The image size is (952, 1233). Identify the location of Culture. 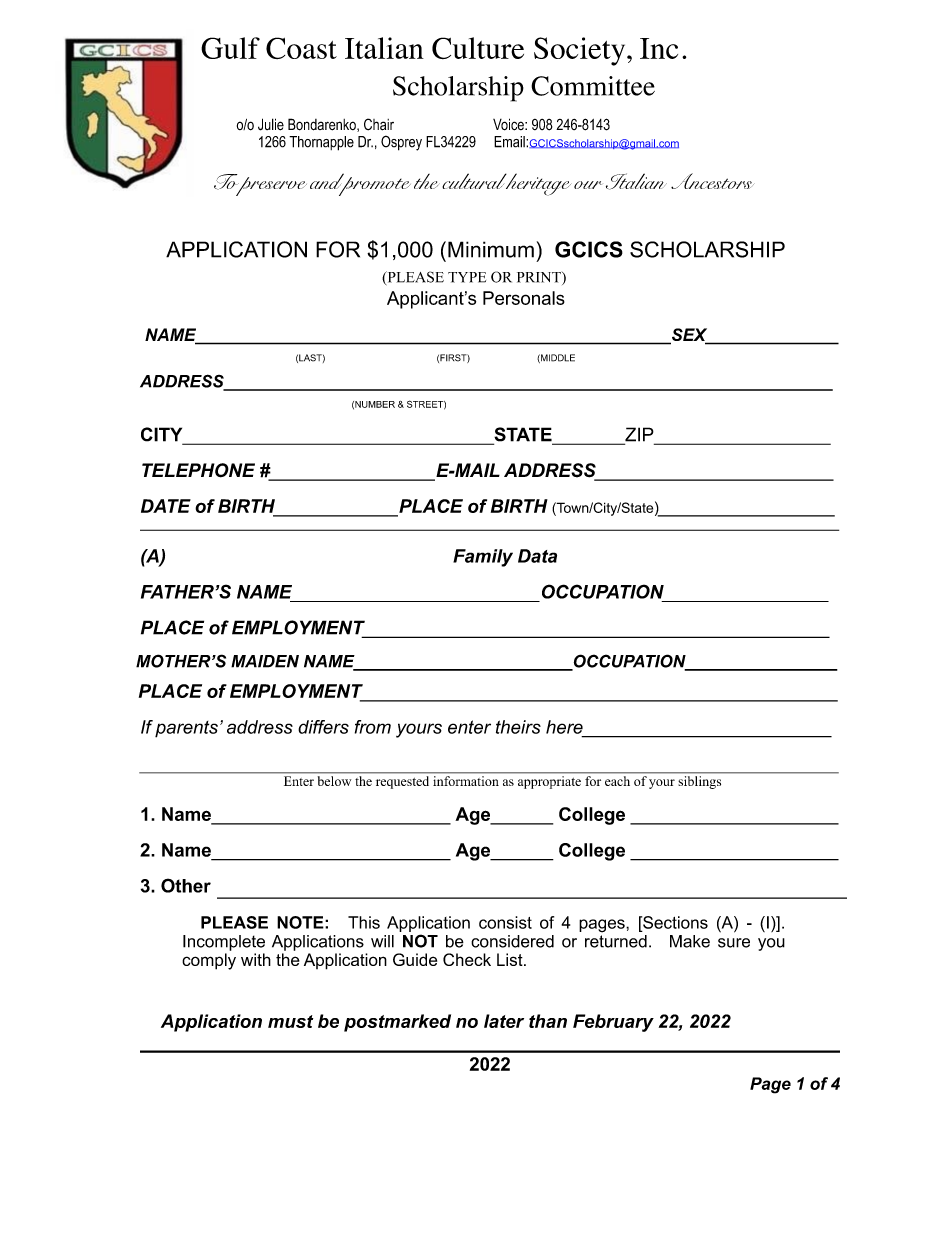
(478, 48).
